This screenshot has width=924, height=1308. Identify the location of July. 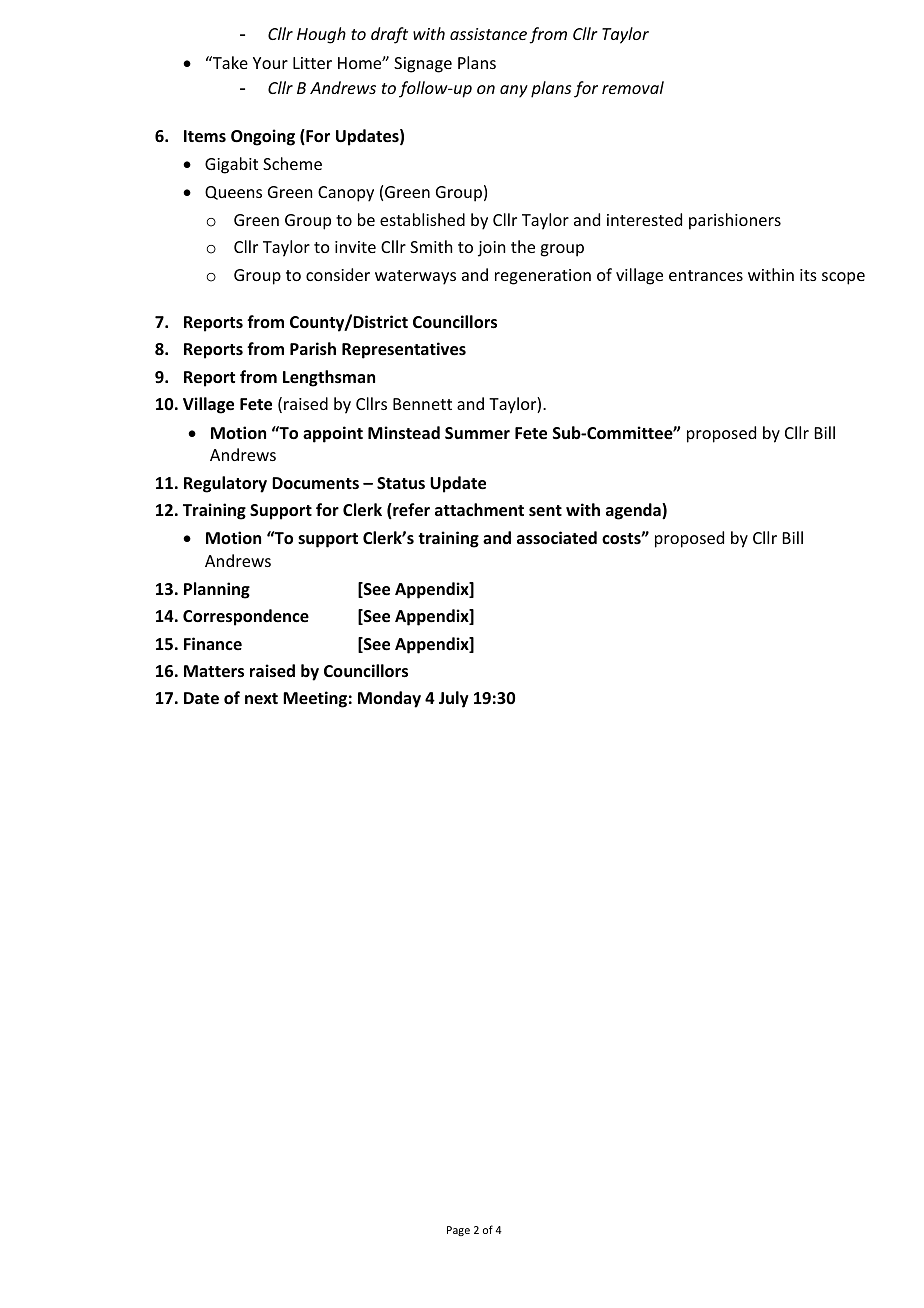
(454, 699).
